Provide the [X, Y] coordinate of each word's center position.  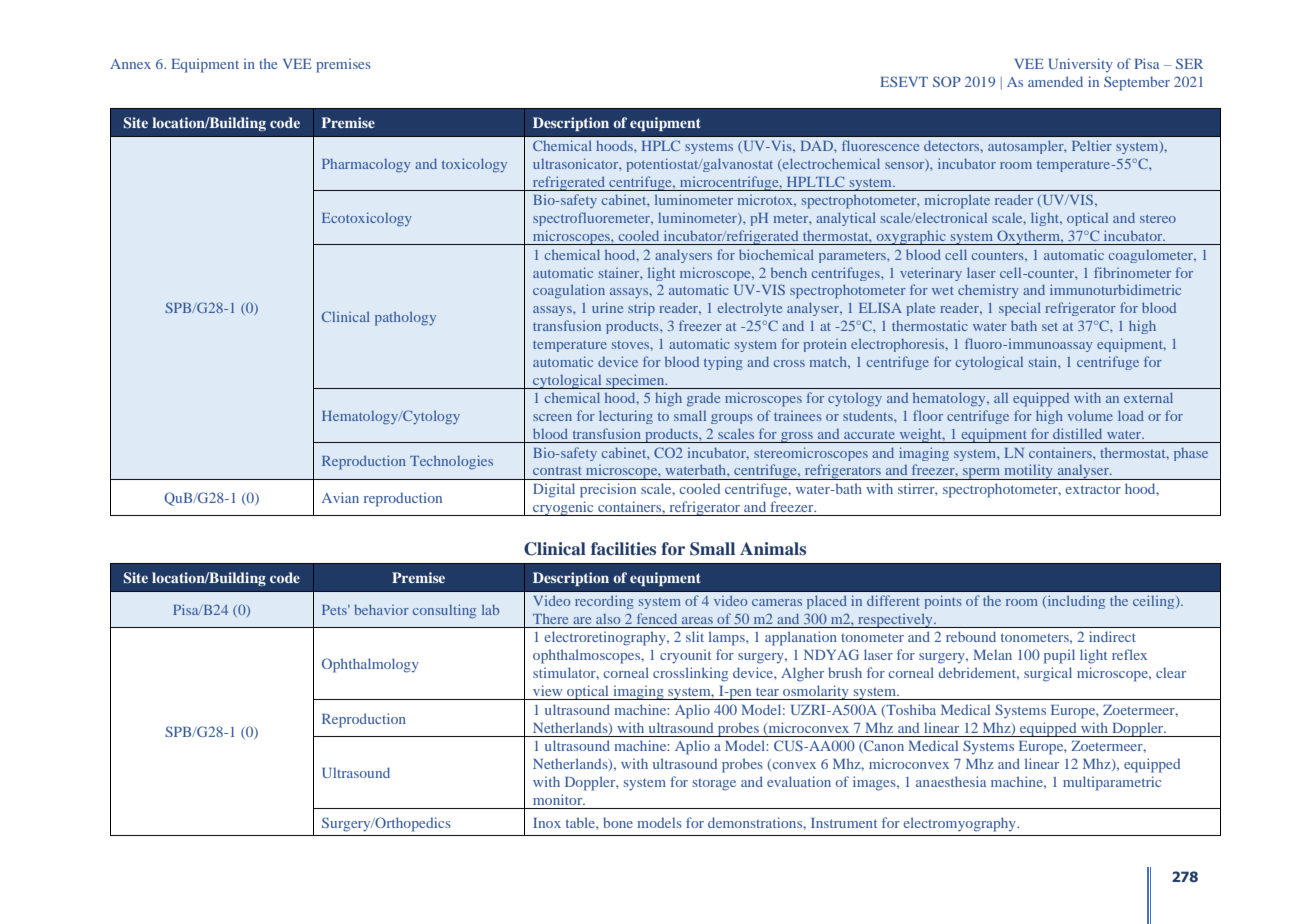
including [1075, 602]
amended [1055, 81]
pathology [405, 318]
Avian [340, 497]
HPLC [661, 145]
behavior [381, 609]
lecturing [626, 417]
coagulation [569, 291]
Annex [130, 64]
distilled [1077, 433]
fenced [657, 618]
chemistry [988, 291]
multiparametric [1112, 783]
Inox [547, 823]
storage [714, 785]
